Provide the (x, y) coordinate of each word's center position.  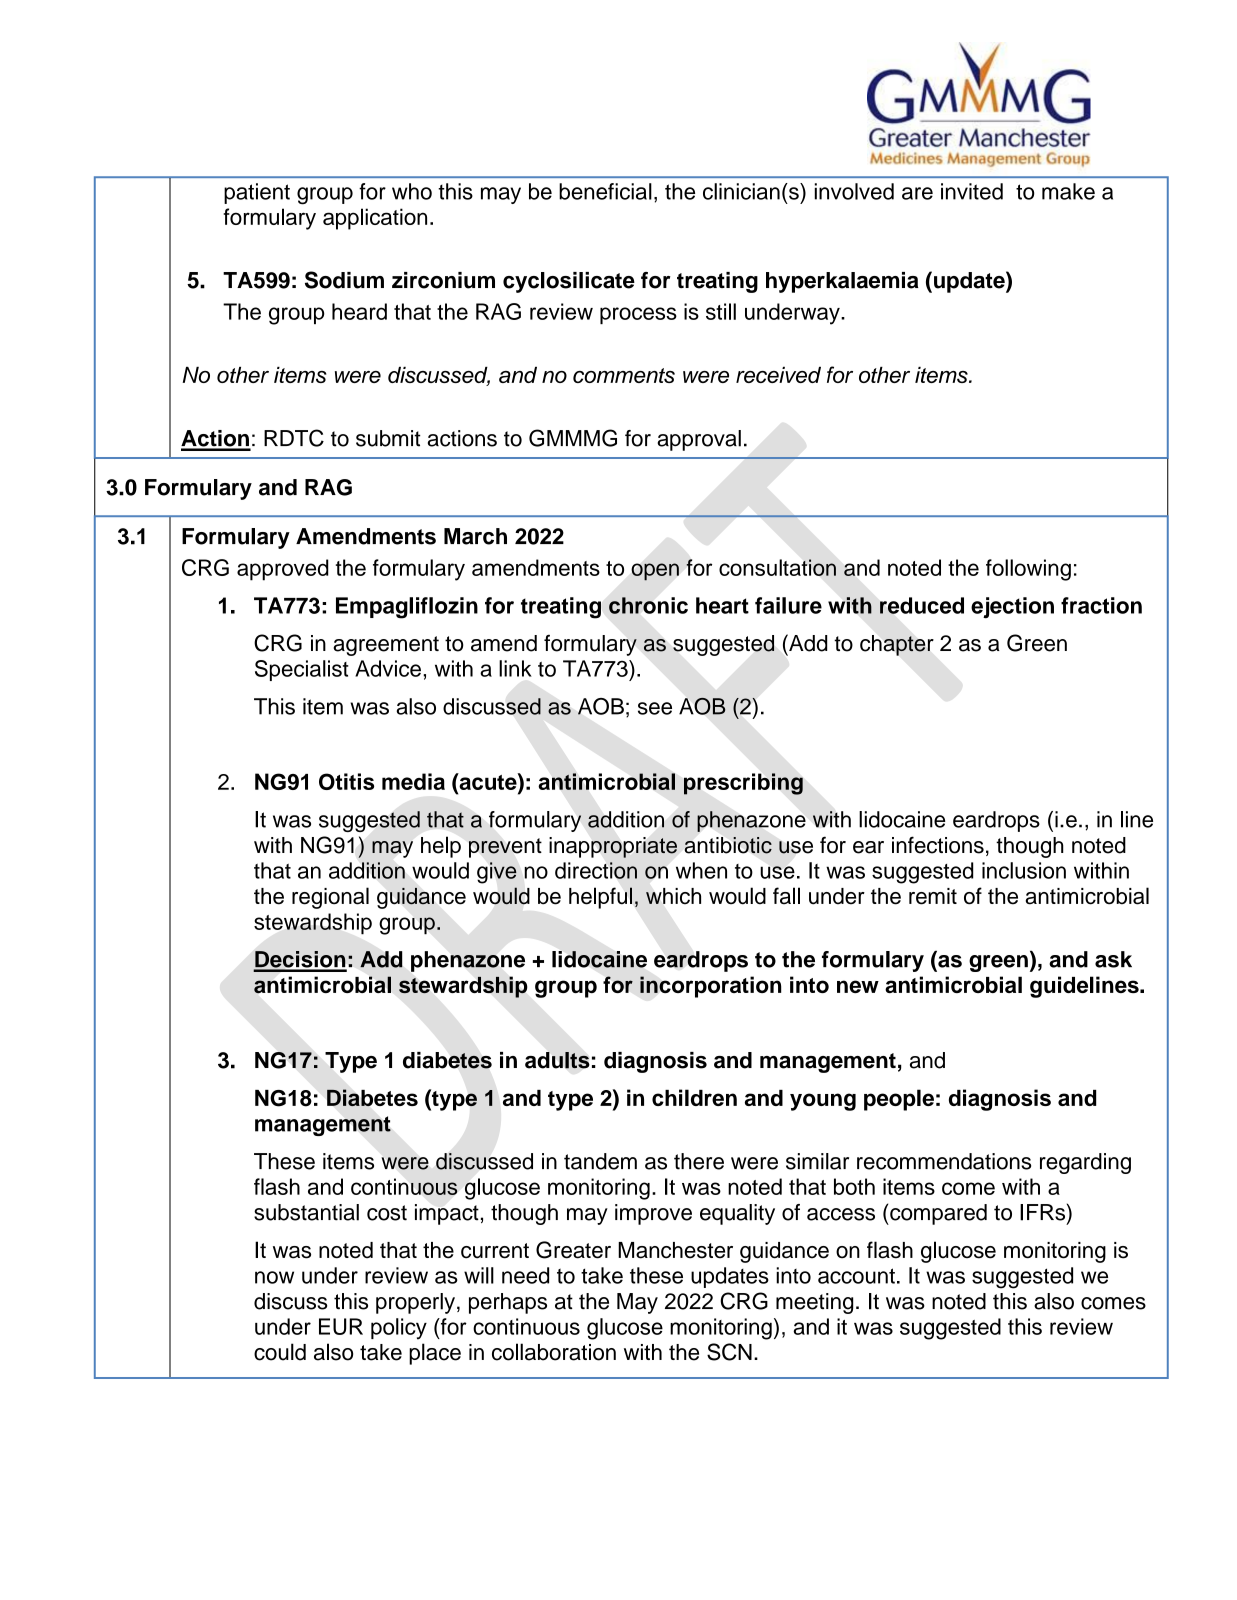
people (899, 1100)
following (1028, 570)
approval (699, 440)
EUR (341, 1326)
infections (938, 845)
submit (388, 438)
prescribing (743, 784)
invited (972, 191)
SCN (729, 1352)
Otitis (346, 781)
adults (557, 1060)
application (375, 219)
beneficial (605, 191)
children (694, 1097)
